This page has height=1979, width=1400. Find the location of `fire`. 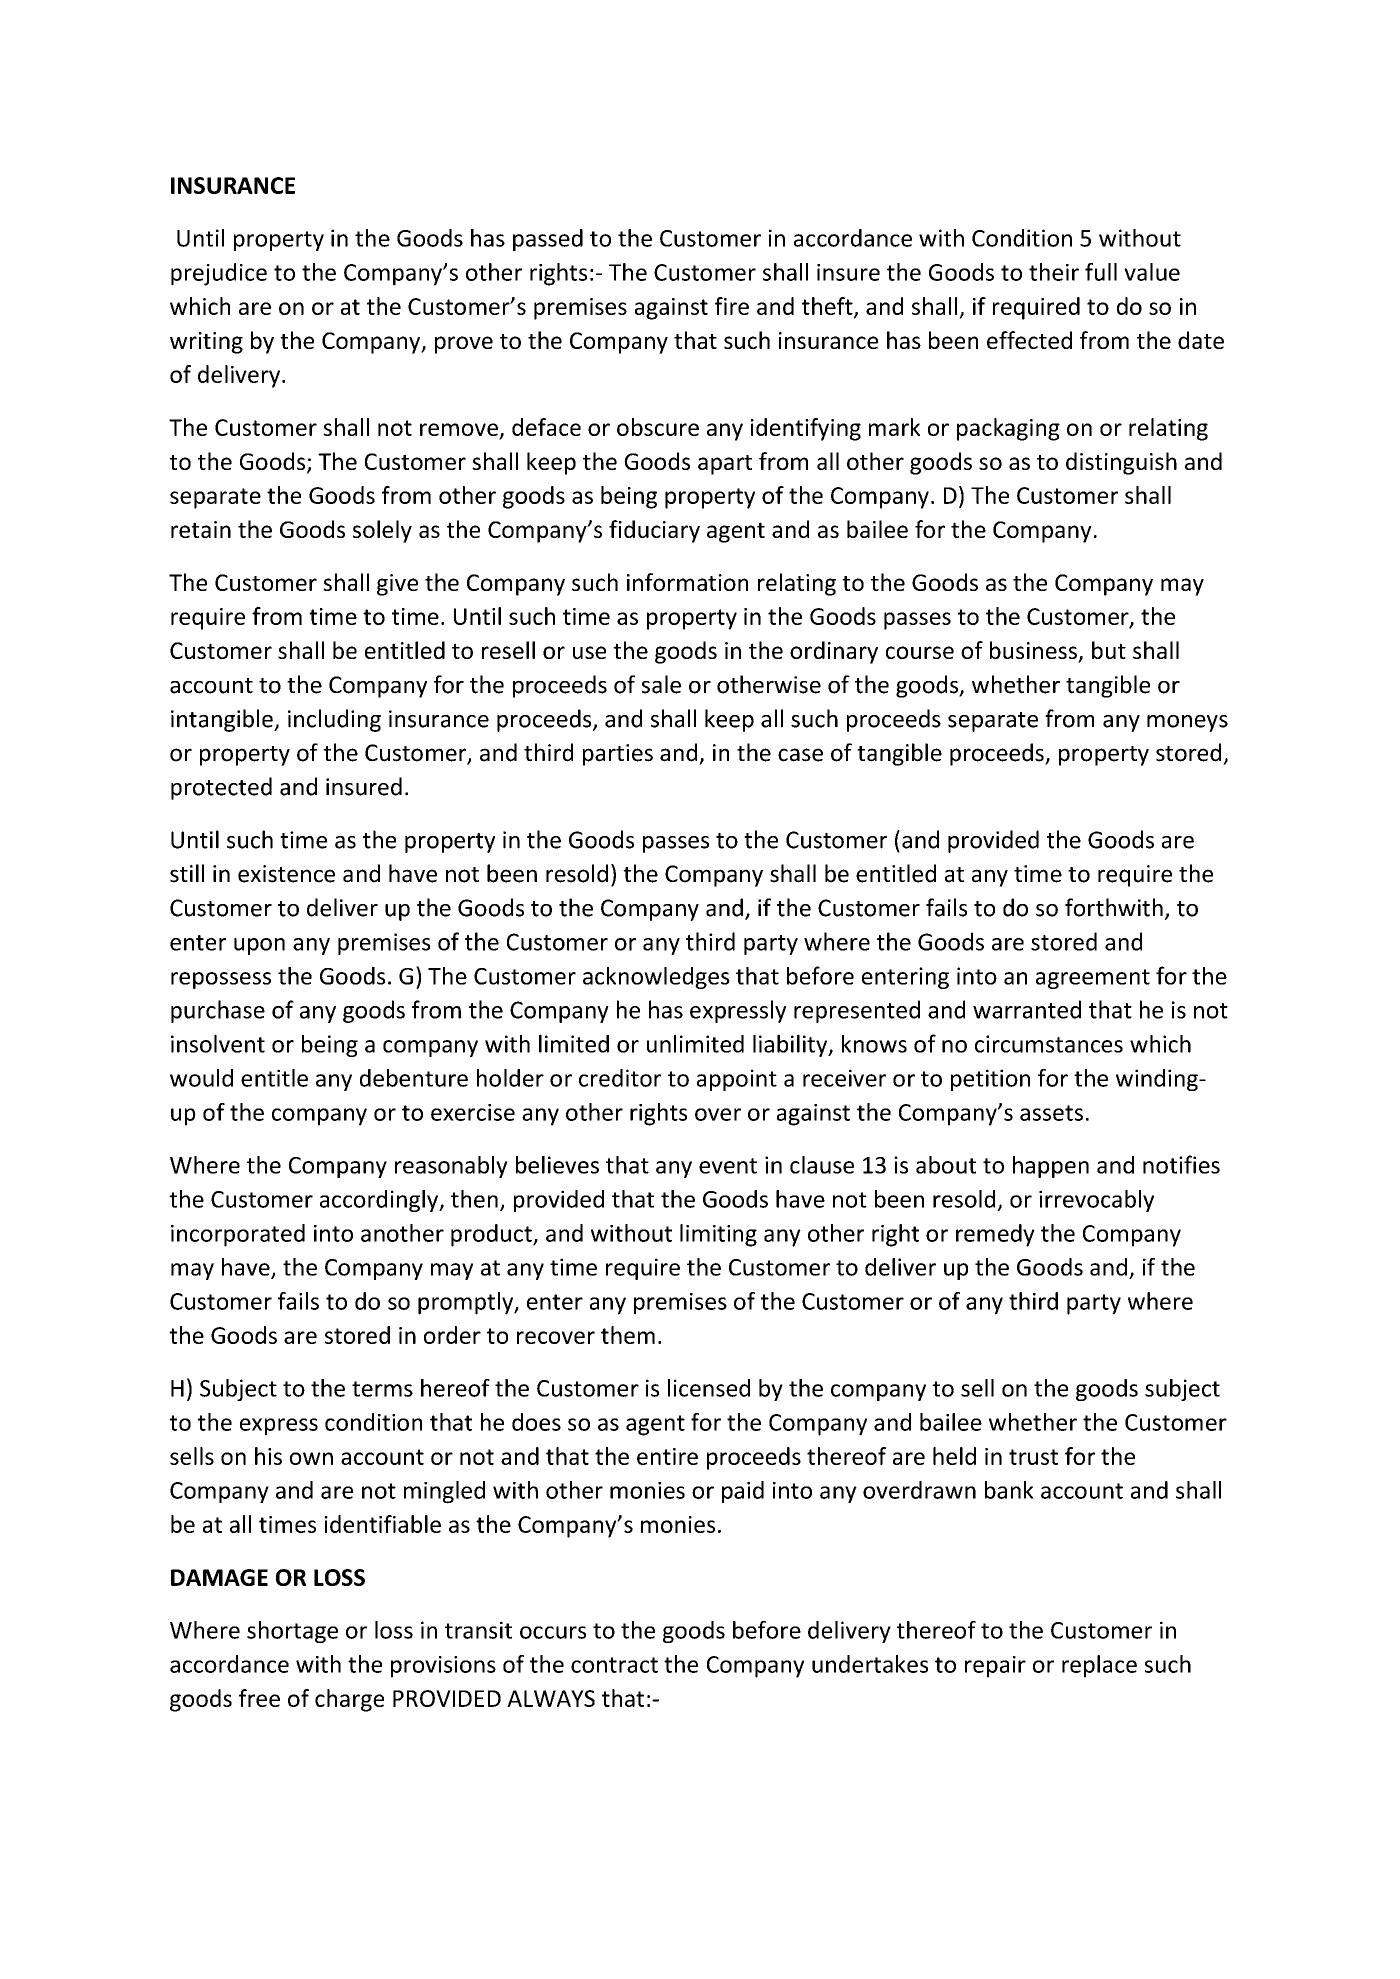

fire is located at coordinates (732, 306).
